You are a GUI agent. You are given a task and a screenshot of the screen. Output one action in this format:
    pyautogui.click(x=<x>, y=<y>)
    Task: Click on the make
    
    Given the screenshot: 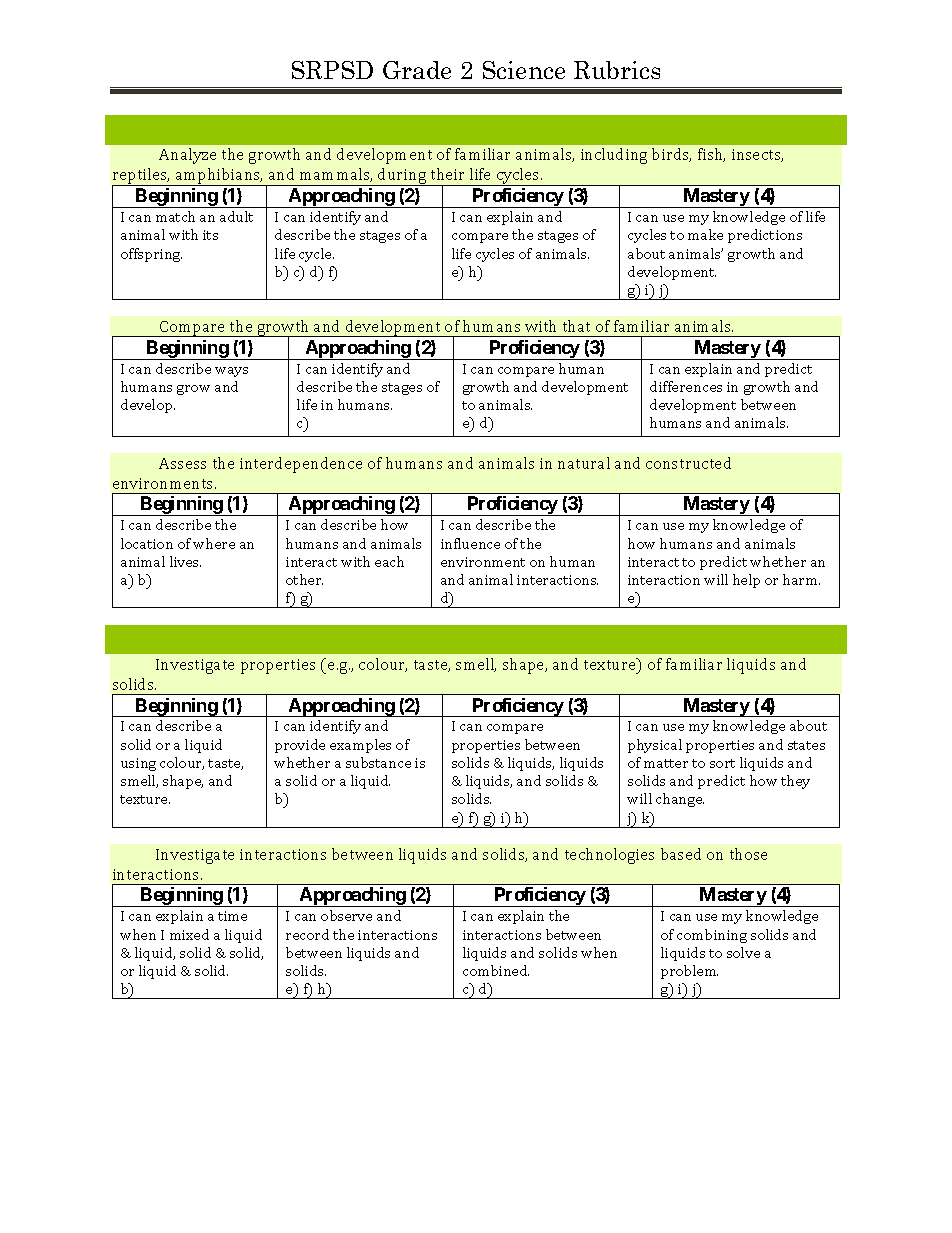 What is the action you would take?
    pyautogui.click(x=705, y=234)
